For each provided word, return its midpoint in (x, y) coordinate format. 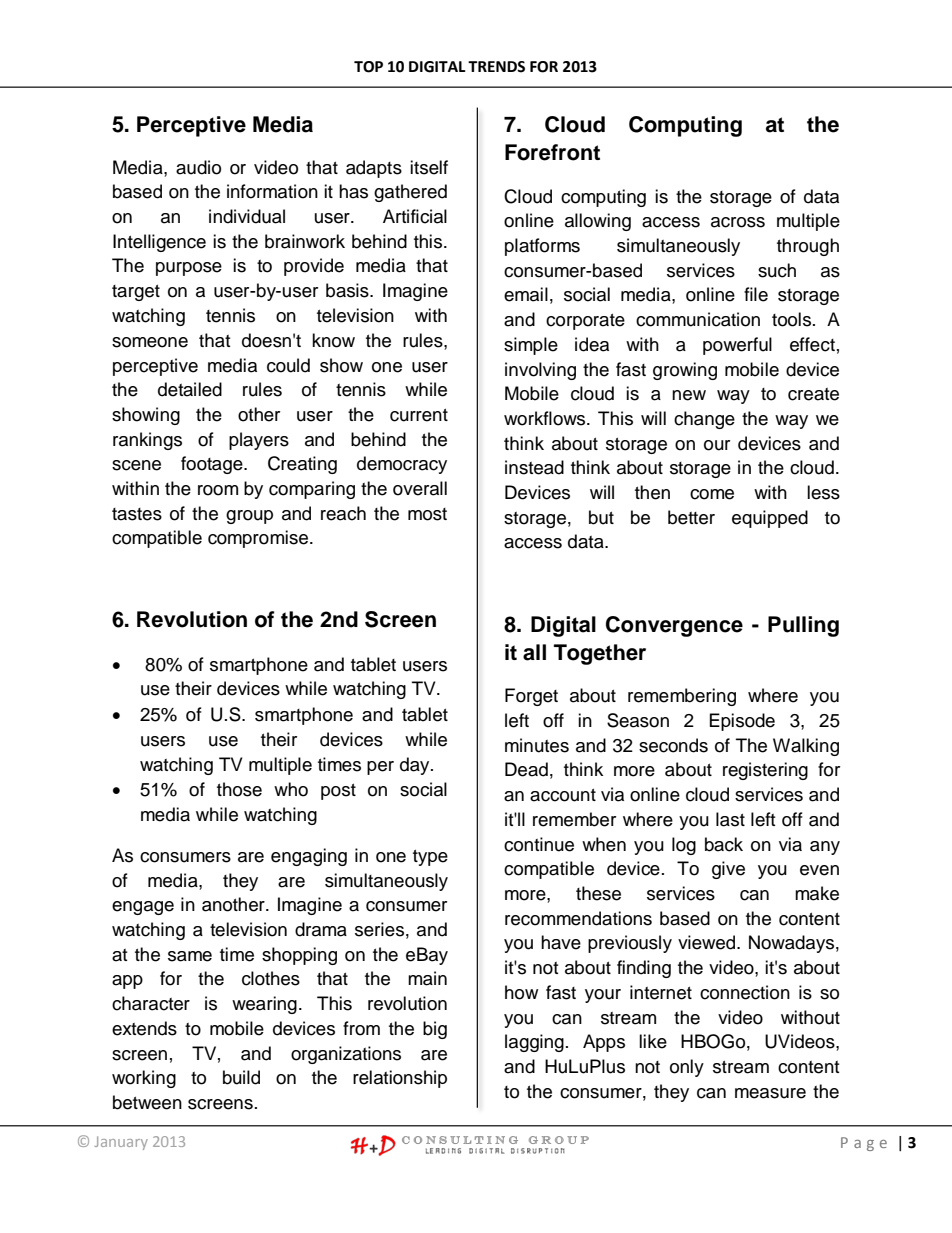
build (241, 1077)
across (738, 222)
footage (213, 465)
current (419, 415)
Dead (526, 769)
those (239, 789)
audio (198, 167)
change (704, 420)
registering (765, 771)
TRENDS (496, 67)
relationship (400, 1079)
